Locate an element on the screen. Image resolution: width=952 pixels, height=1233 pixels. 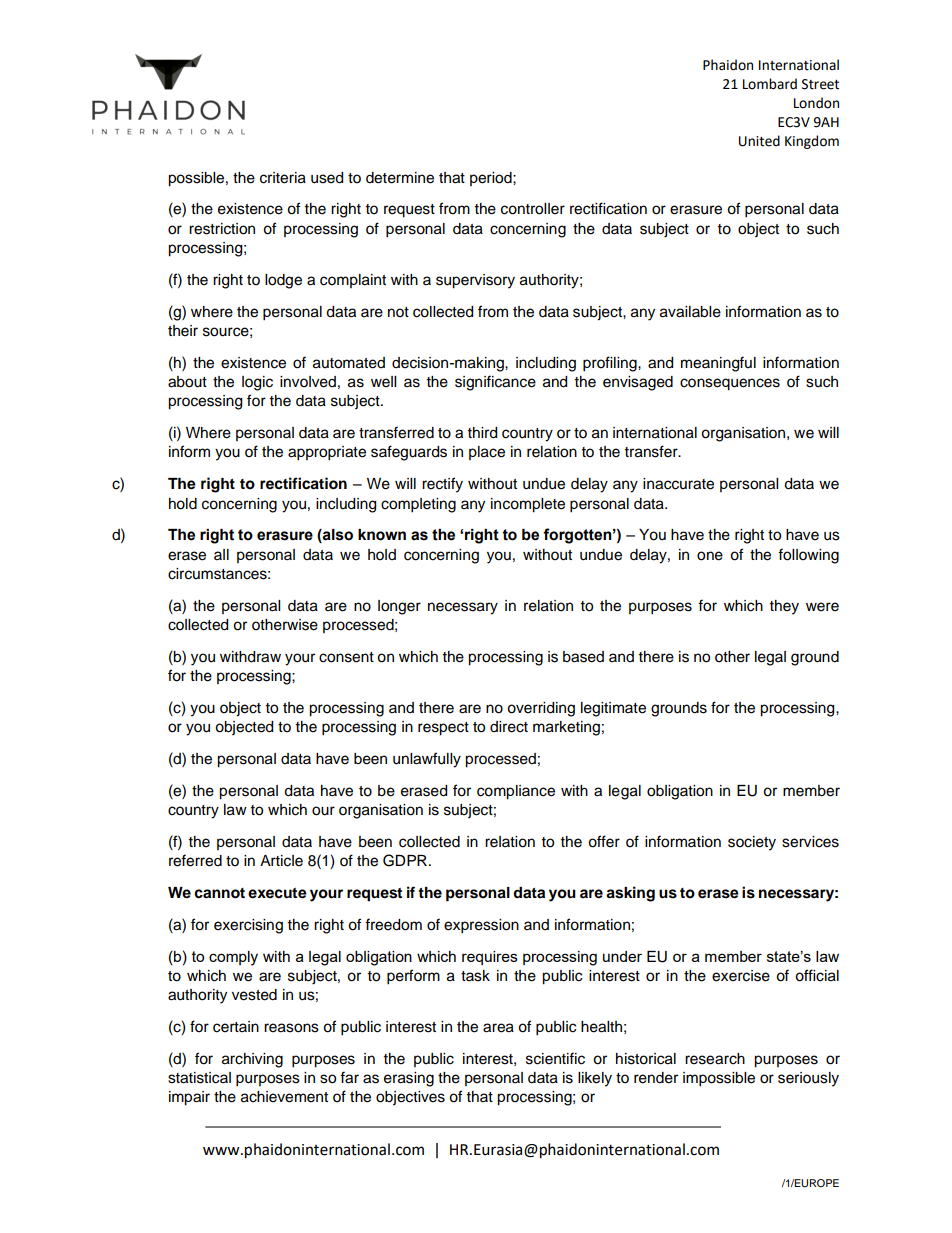
logic is located at coordinates (257, 383).
